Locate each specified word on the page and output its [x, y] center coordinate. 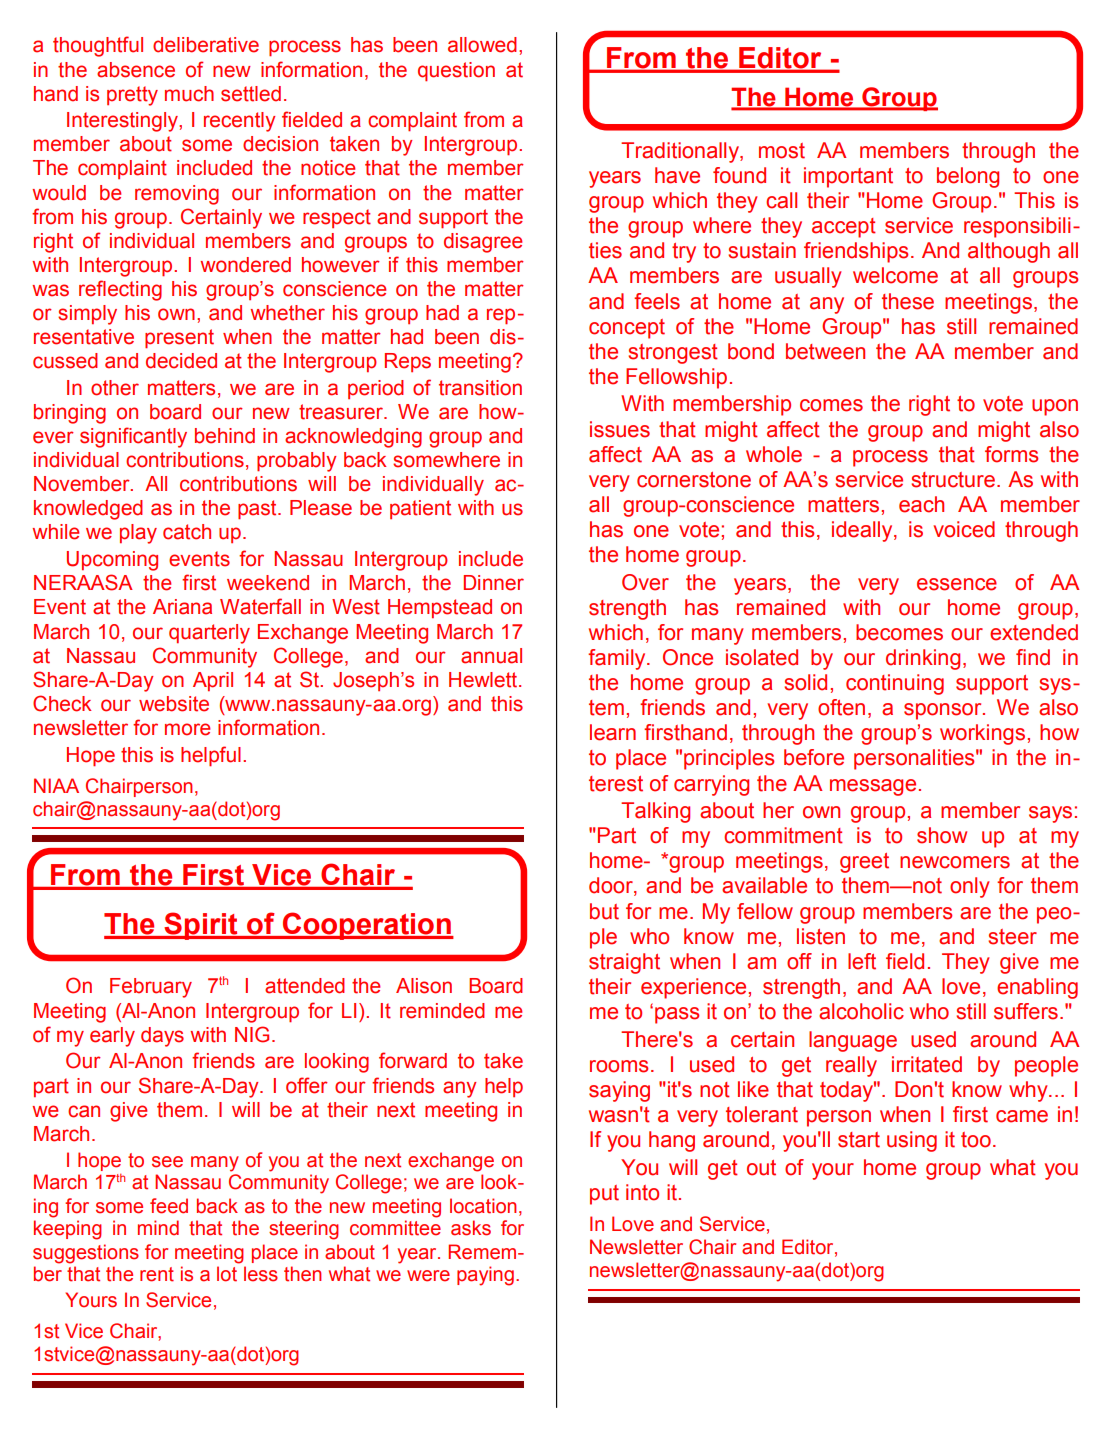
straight [624, 963]
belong [968, 177]
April [213, 681]
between [825, 351]
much [189, 94]
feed [169, 1206]
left [862, 961]
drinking [923, 659]
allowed [482, 45]
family [618, 659]
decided [181, 361]
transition [480, 388]
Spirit [201, 926]
